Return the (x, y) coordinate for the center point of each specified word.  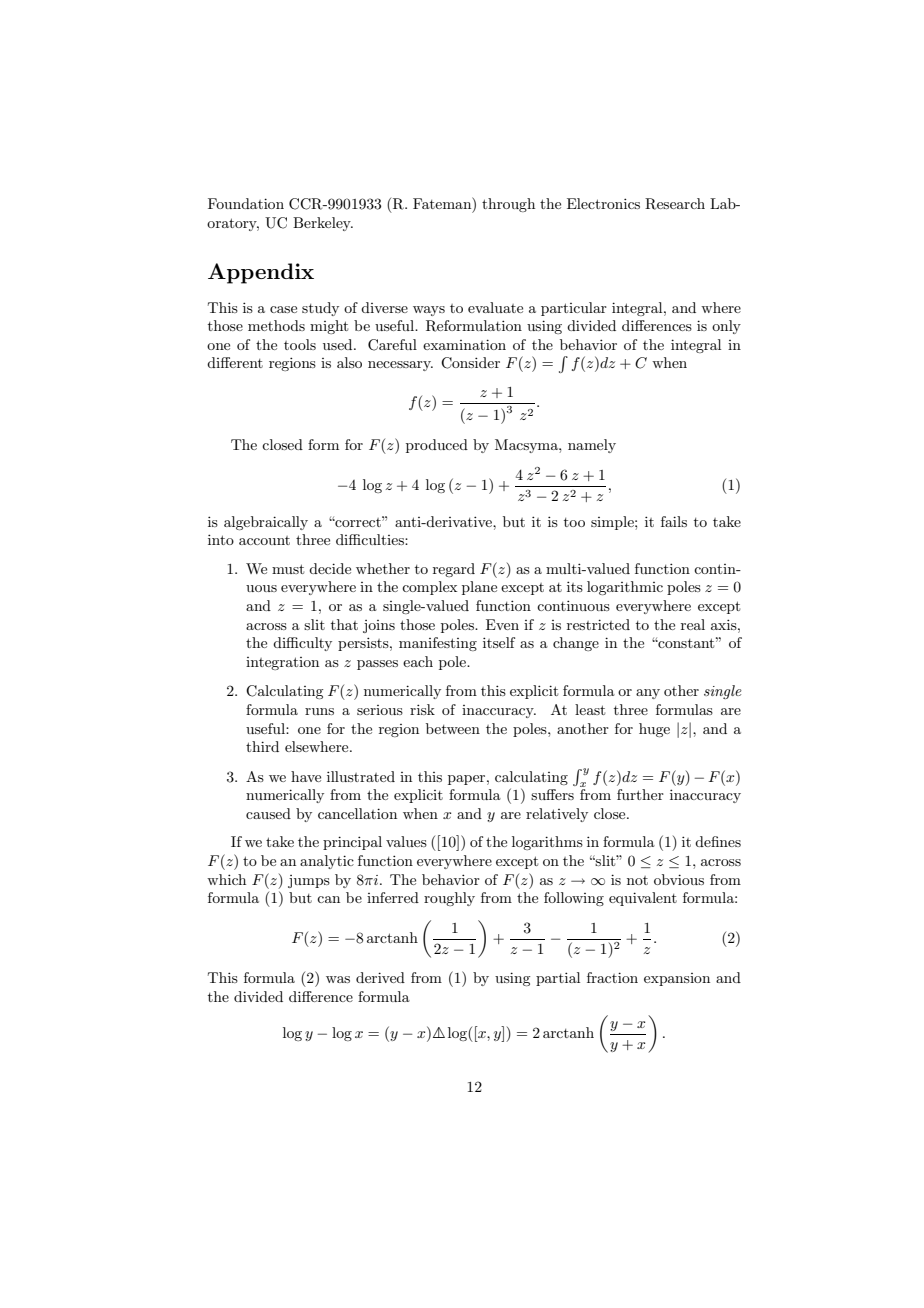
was (338, 979)
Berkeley (323, 224)
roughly (449, 899)
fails (674, 521)
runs (319, 711)
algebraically (266, 523)
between (453, 728)
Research (675, 204)
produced (437, 446)
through (508, 205)
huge (654, 730)
